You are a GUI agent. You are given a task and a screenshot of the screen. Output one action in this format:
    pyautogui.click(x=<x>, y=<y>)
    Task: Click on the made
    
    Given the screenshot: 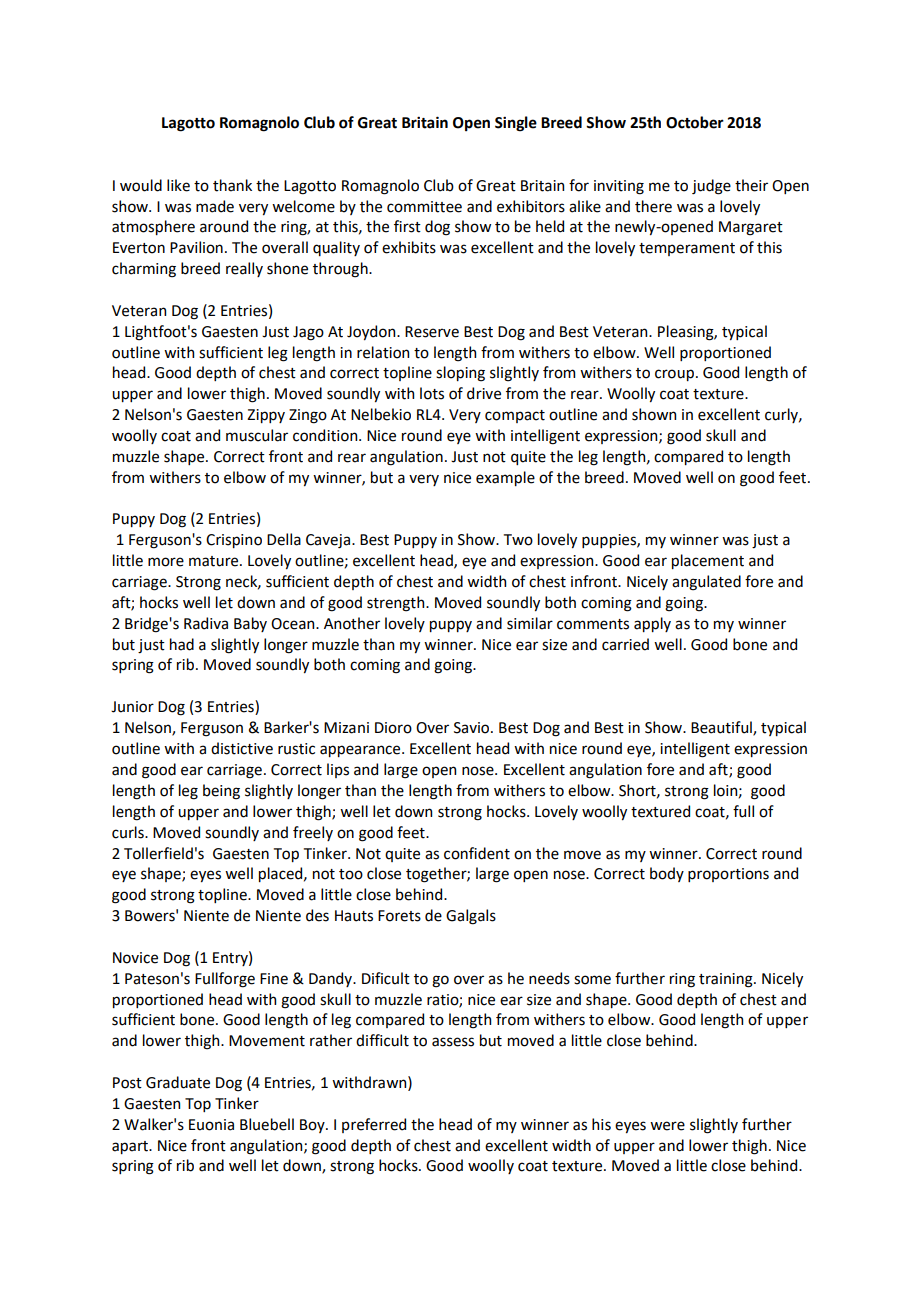 What is the action you would take?
    pyautogui.click(x=215, y=206)
